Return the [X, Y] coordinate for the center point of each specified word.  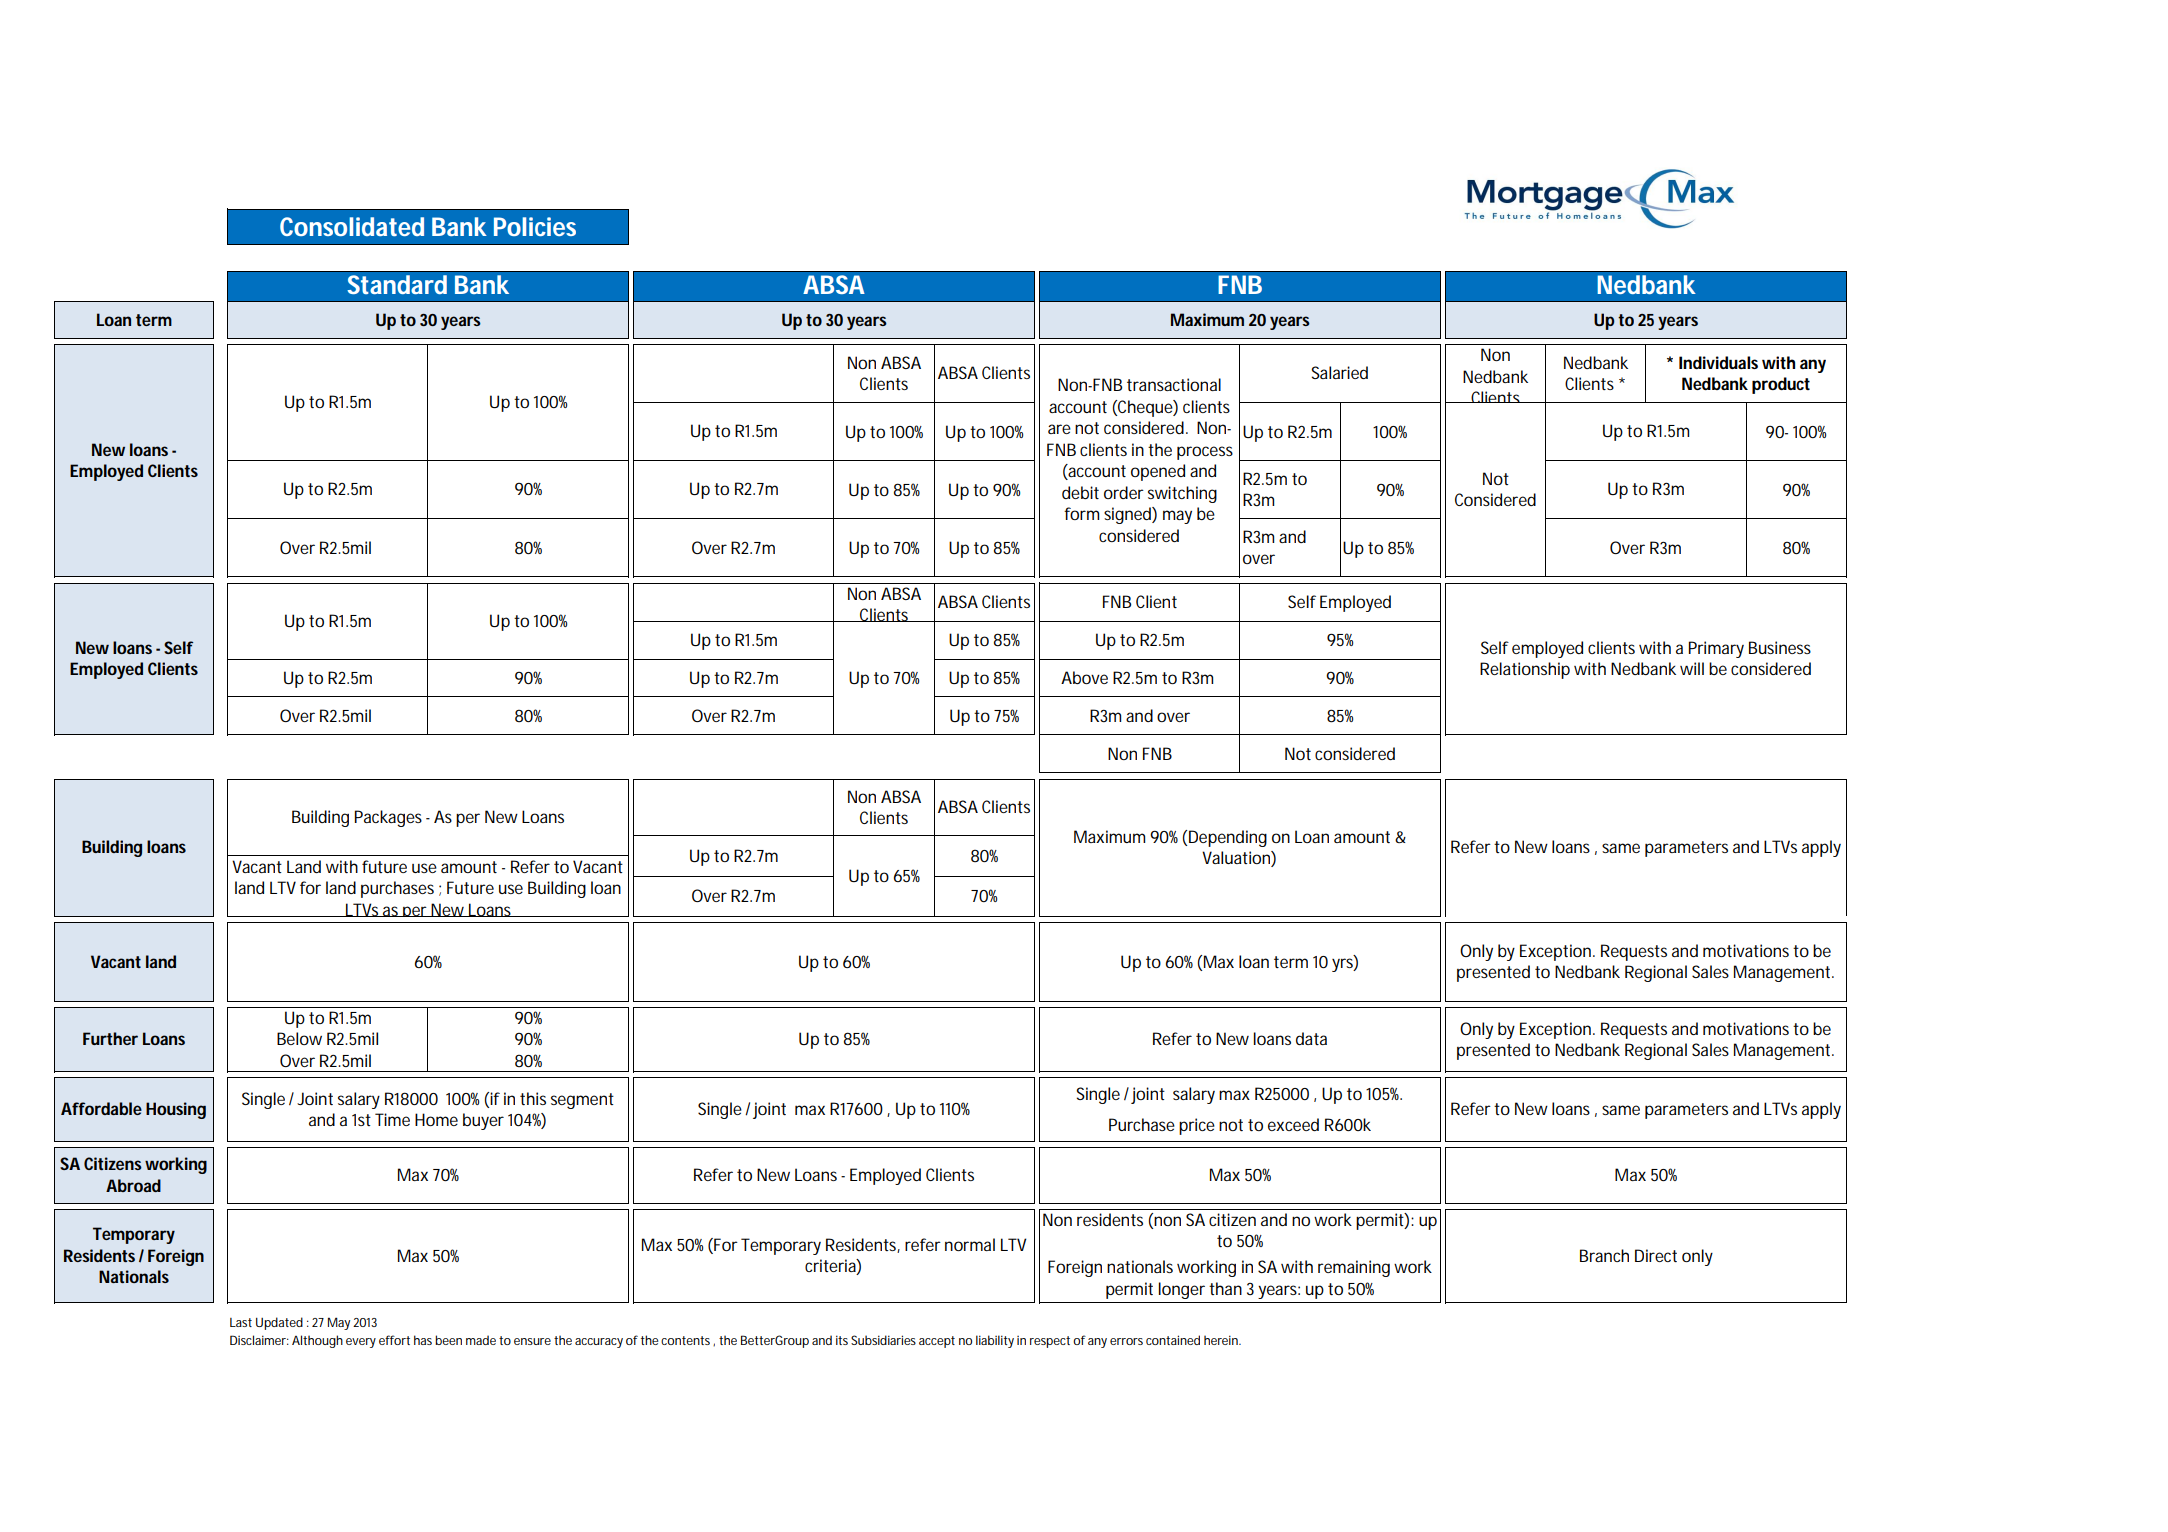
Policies [535, 226]
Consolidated [352, 226]
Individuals [1718, 362]
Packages [388, 818]
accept [937, 1342]
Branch [1604, 1255]
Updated [279, 1323]
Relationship [1525, 670]
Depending [1228, 838]
